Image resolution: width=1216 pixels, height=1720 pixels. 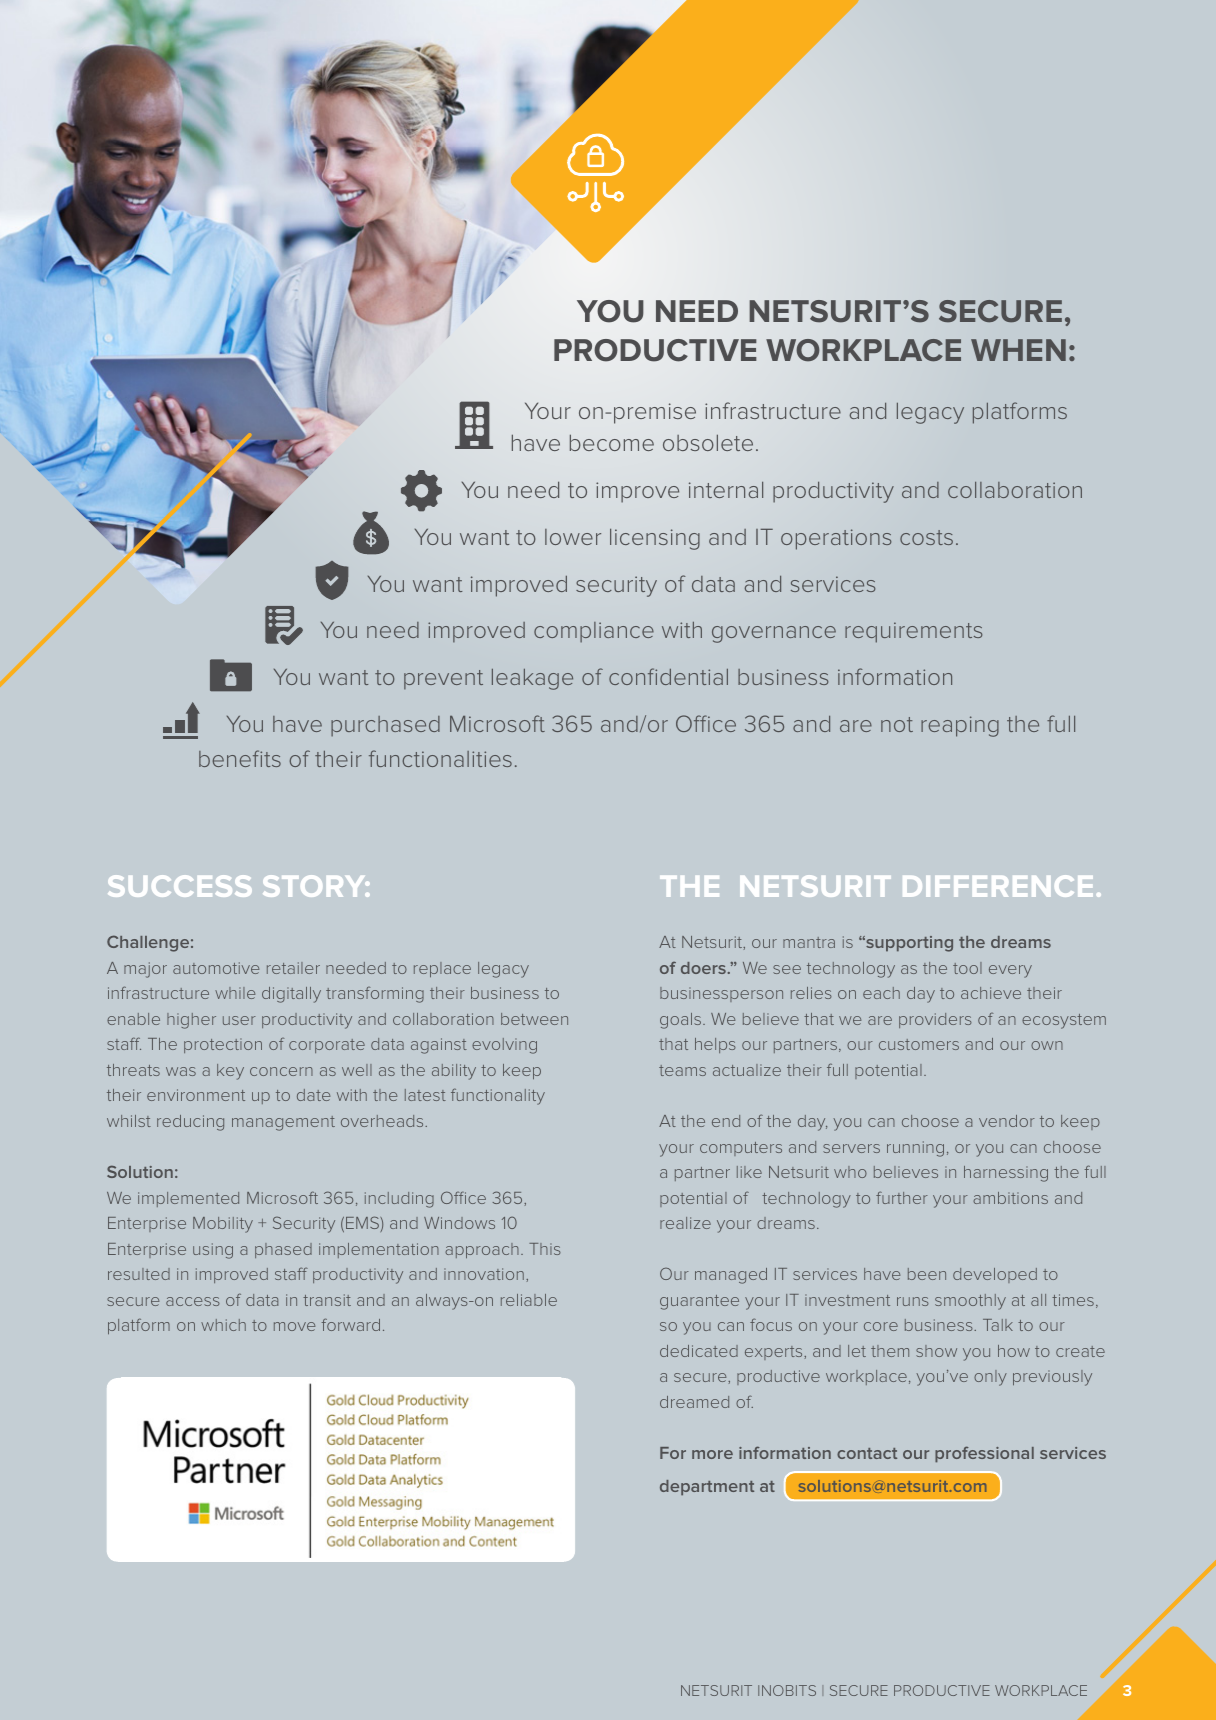 I want to click on become, so click(x=612, y=442).
